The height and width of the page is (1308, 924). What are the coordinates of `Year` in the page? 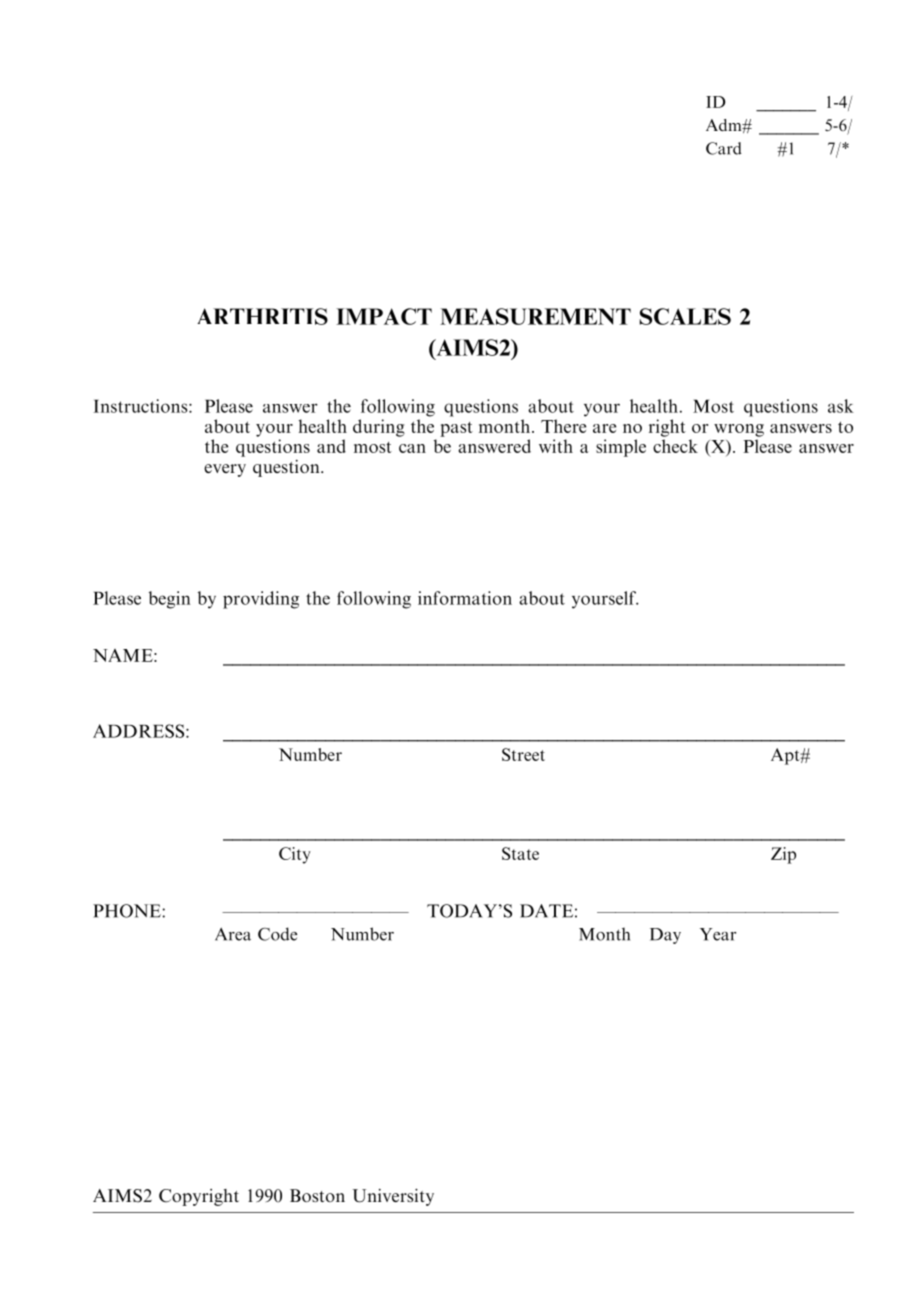 It's located at (718, 934).
